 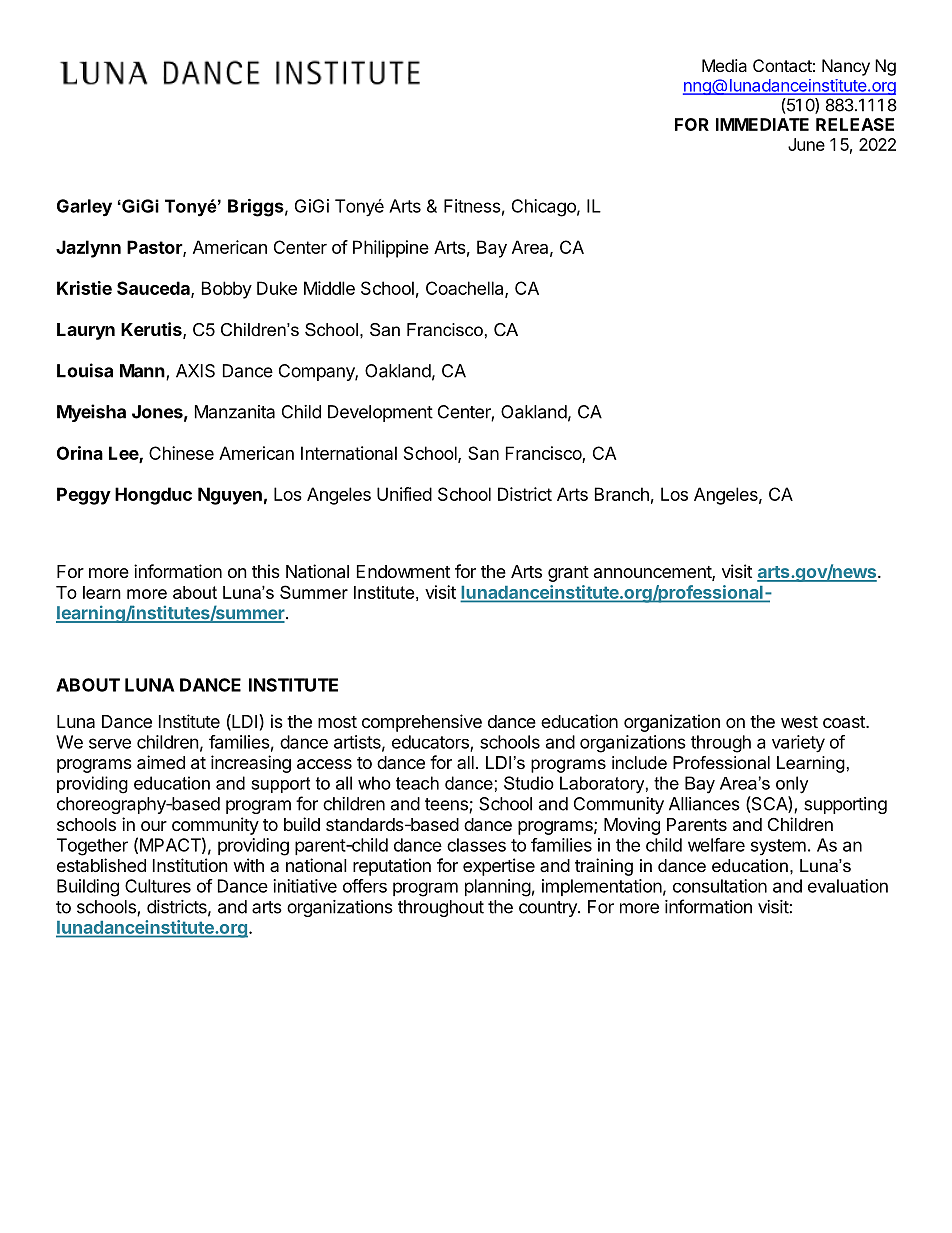 What do you see at coordinates (158, 886) in the document?
I see `Cultures` at bounding box center [158, 886].
